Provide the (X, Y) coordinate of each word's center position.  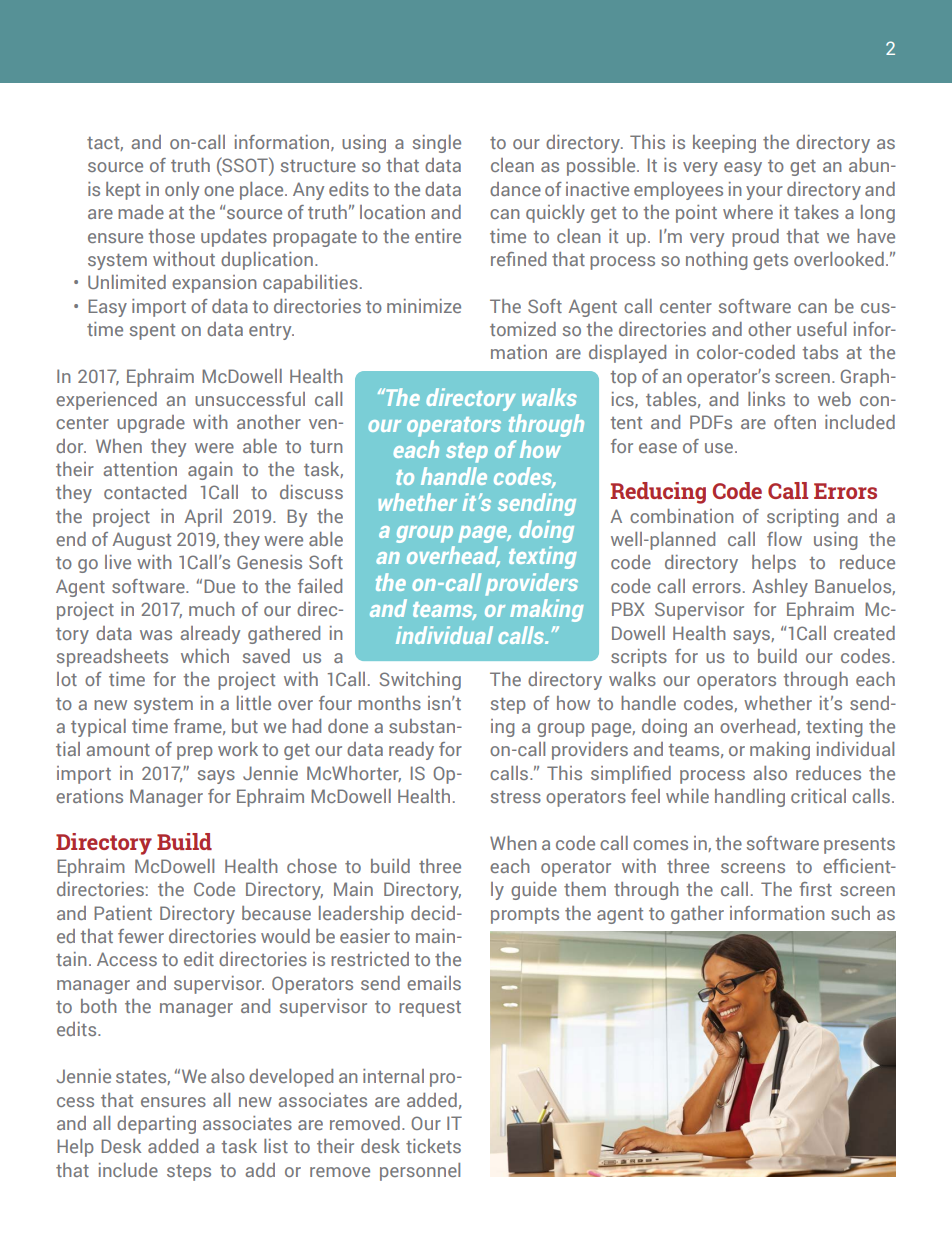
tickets (433, 1146)
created (864, 633)
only (182, 191)
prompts (525, 916)
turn (326, 447)
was (156, 635)
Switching (420, 681)
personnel (420, 1172)
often (795, 422)
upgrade (151, 424)
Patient (123, 913)
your (764, 193)
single (437, 144)
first (815, 889)
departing (156, 1125)
